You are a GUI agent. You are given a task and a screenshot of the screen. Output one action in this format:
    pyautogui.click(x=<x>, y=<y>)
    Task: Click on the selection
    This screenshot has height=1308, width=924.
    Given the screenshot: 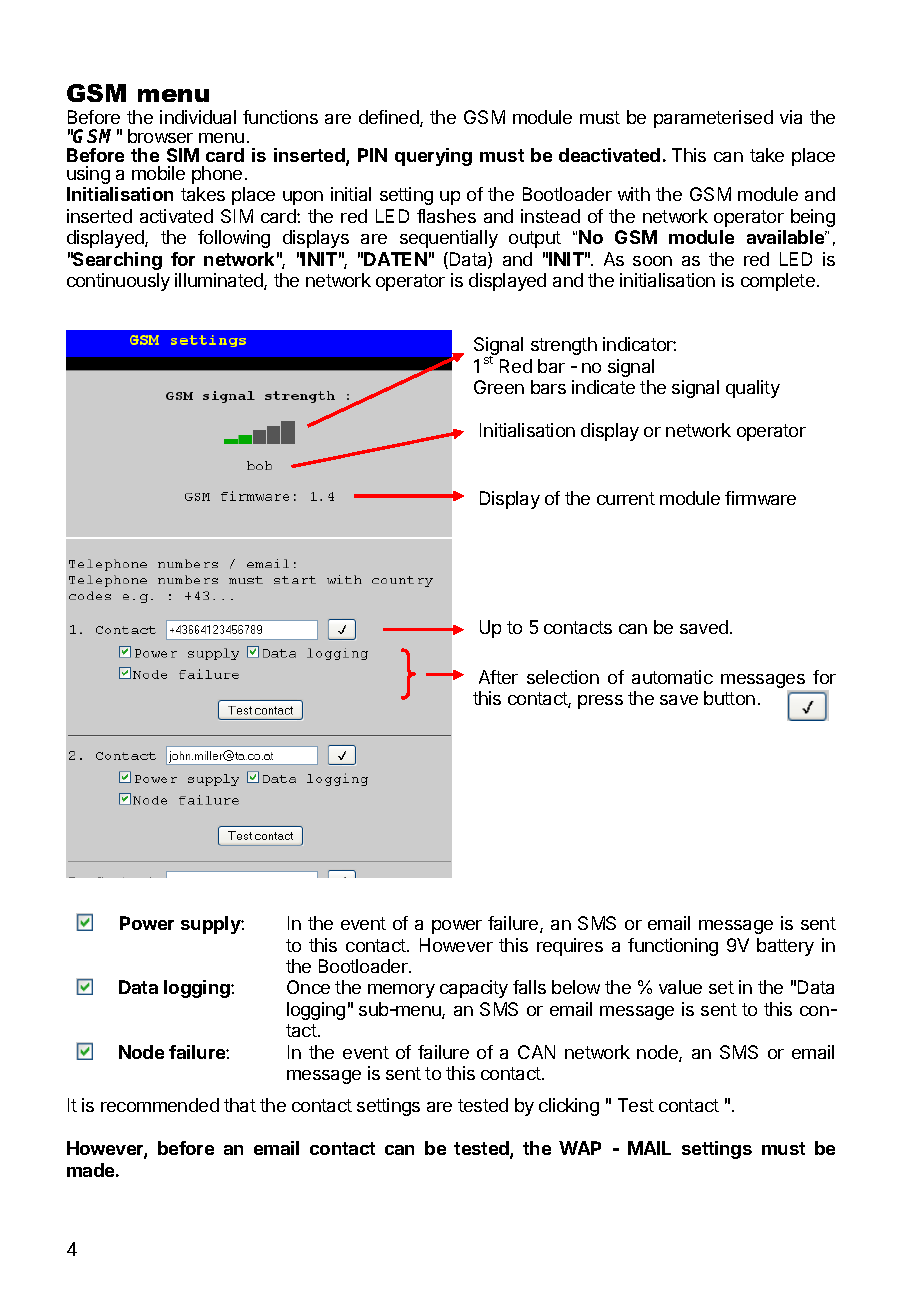 What is the action you would take?
    pyautogui.click(x=563, y=677)
